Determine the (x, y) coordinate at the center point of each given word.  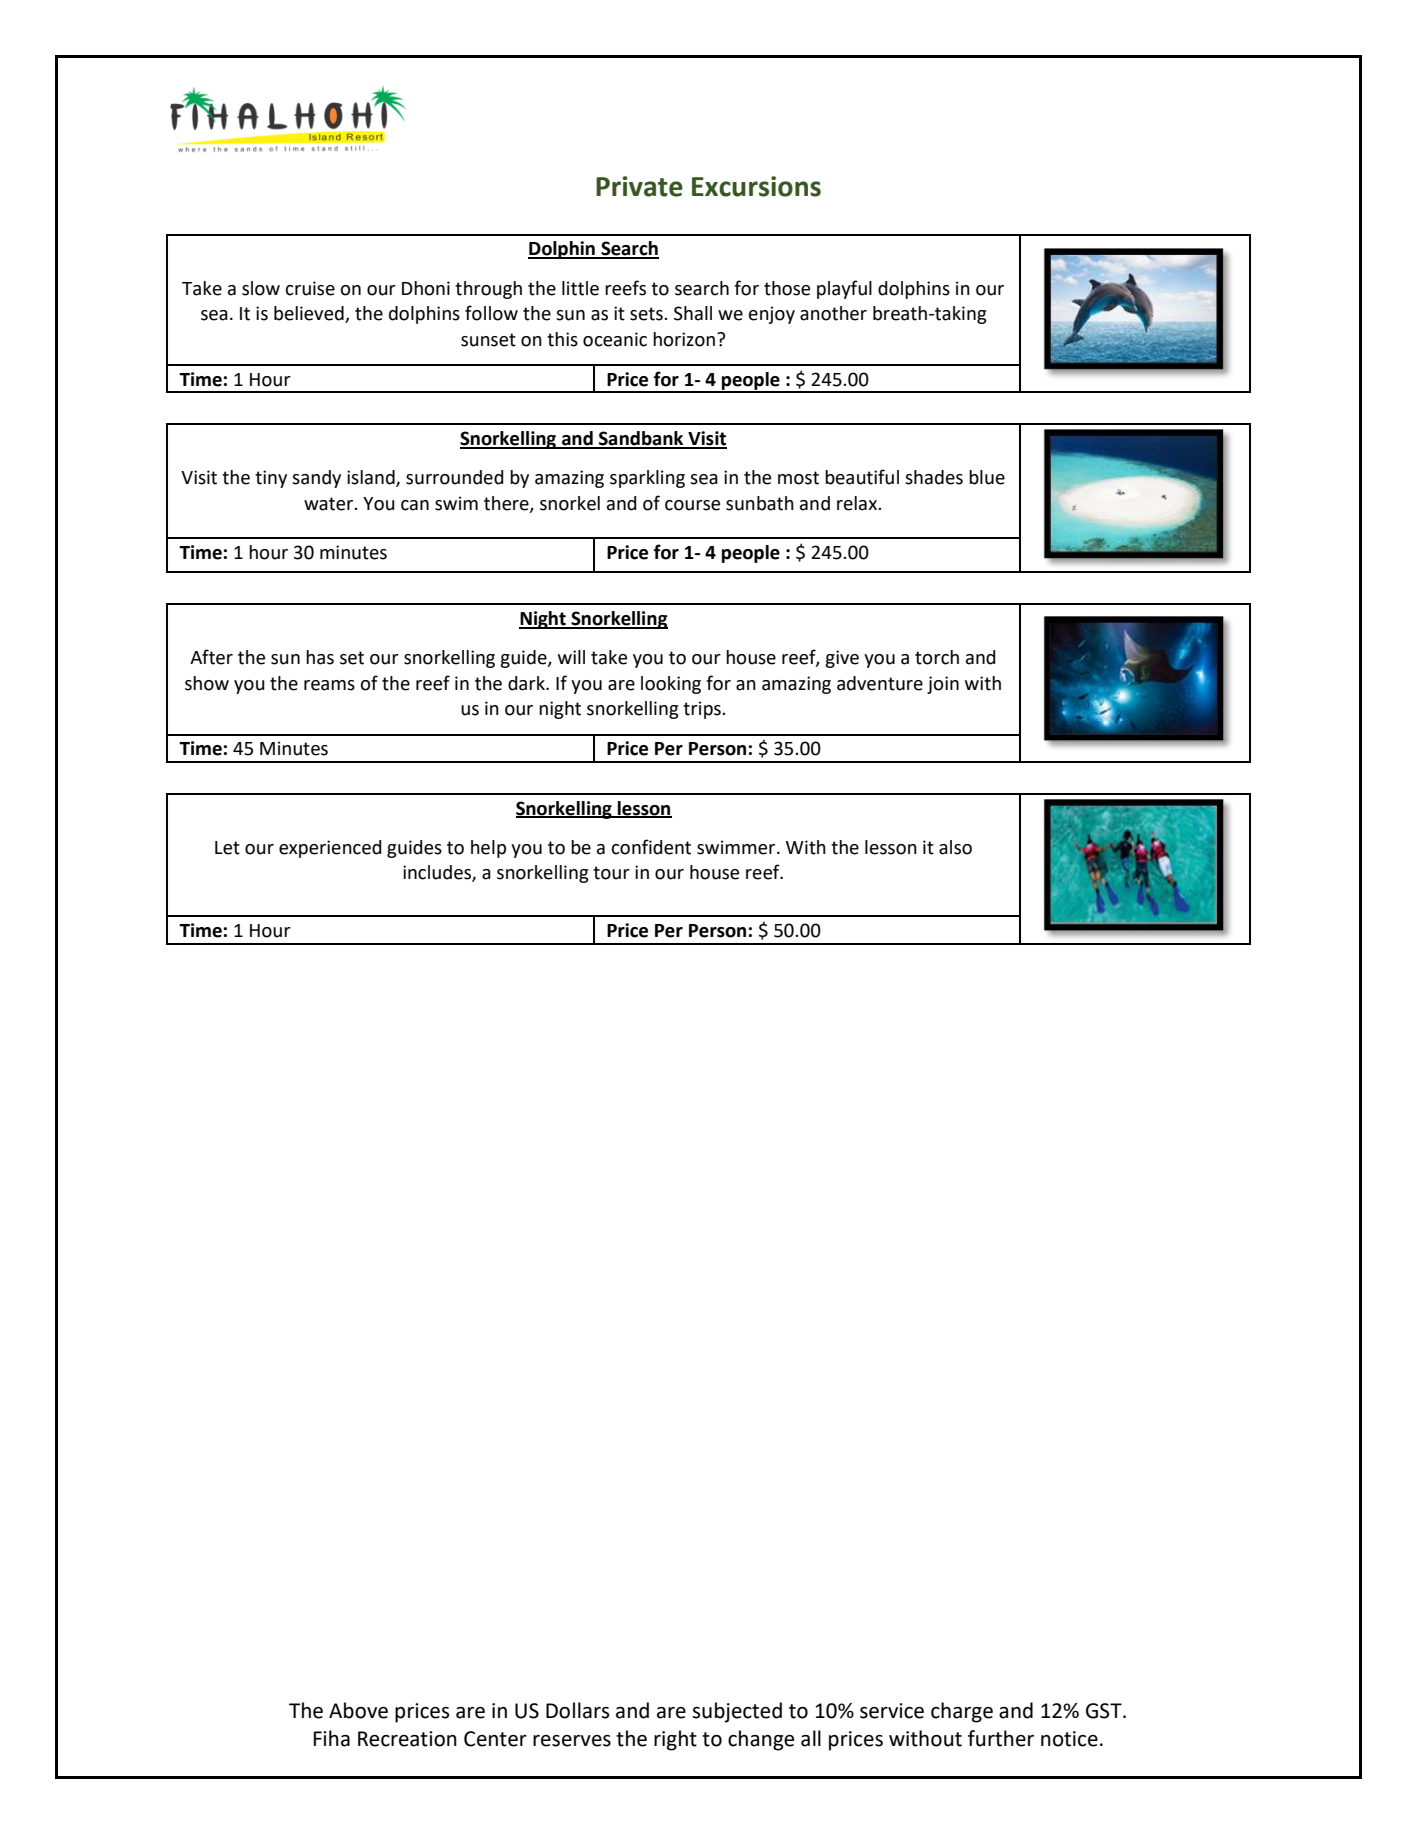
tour (611, 873)
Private (639, 186)
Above (358, 1710)
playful (844, 289)
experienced (330, 849)
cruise (310, 288)
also (955, 847)
